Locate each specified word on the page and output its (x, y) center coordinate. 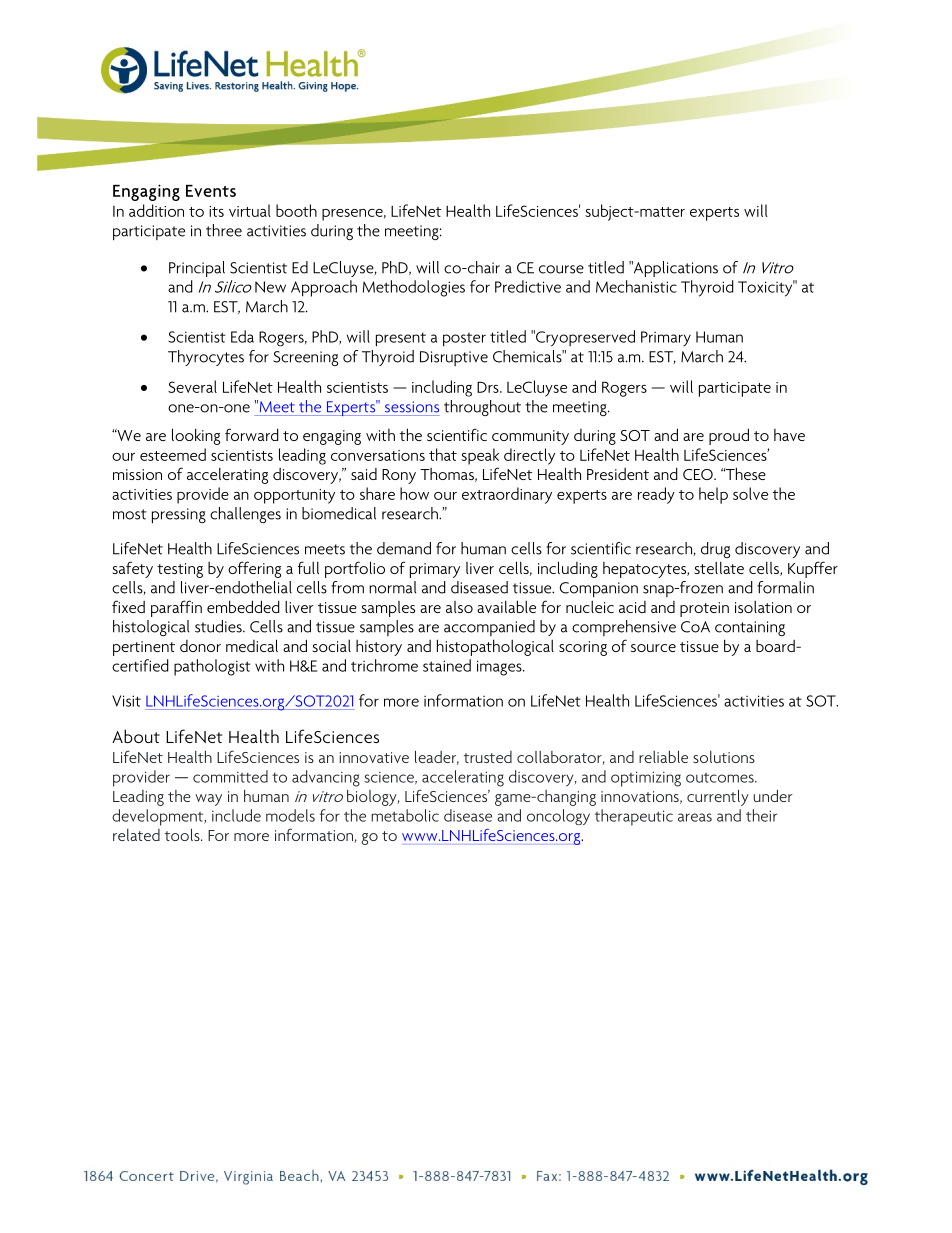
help (713, 495)
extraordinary (507, 495)
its (216, 211)
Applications (675, 269)
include (236, 815)
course (561, 269)
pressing (179, 516)
